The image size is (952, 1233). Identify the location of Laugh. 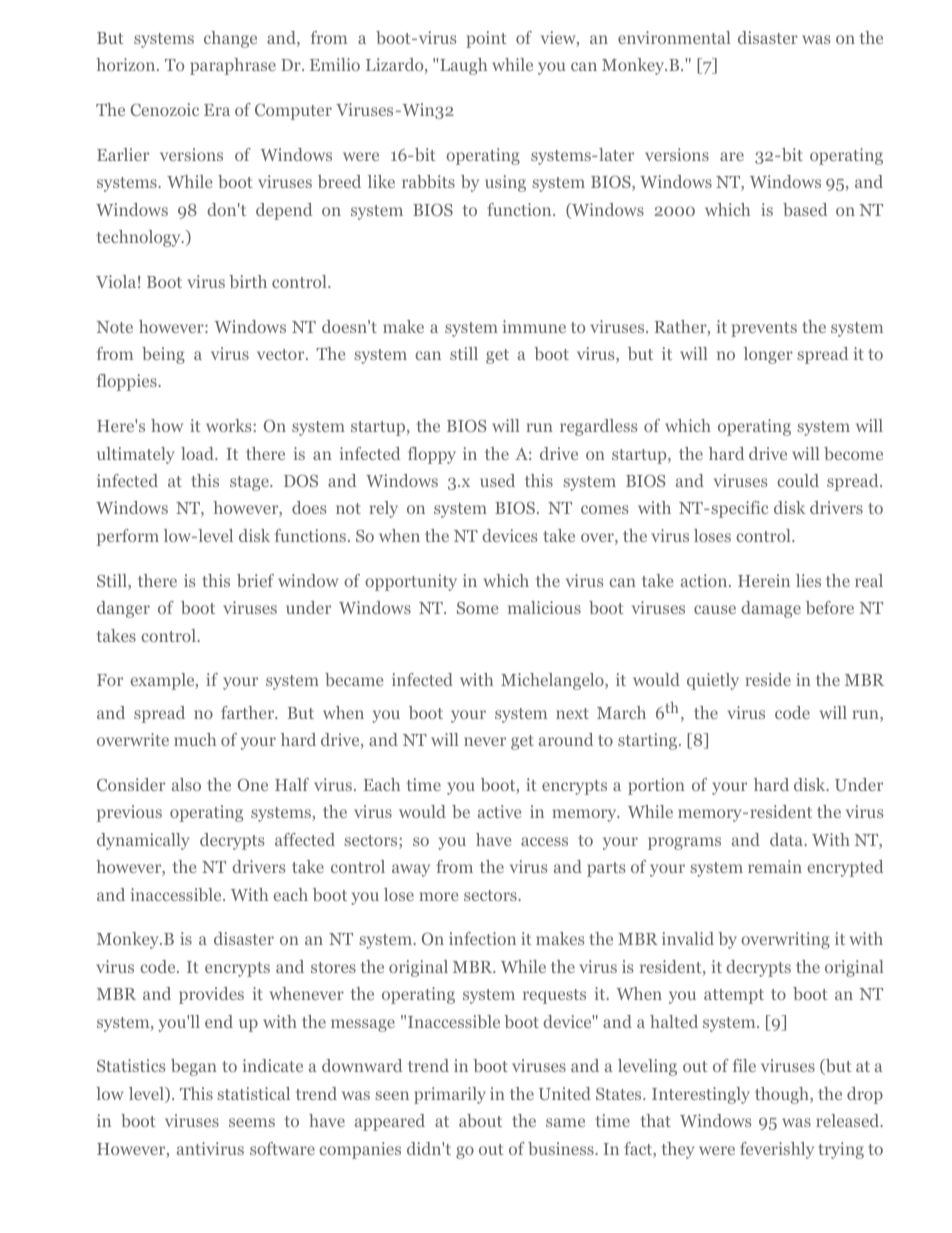
(462, 66).
